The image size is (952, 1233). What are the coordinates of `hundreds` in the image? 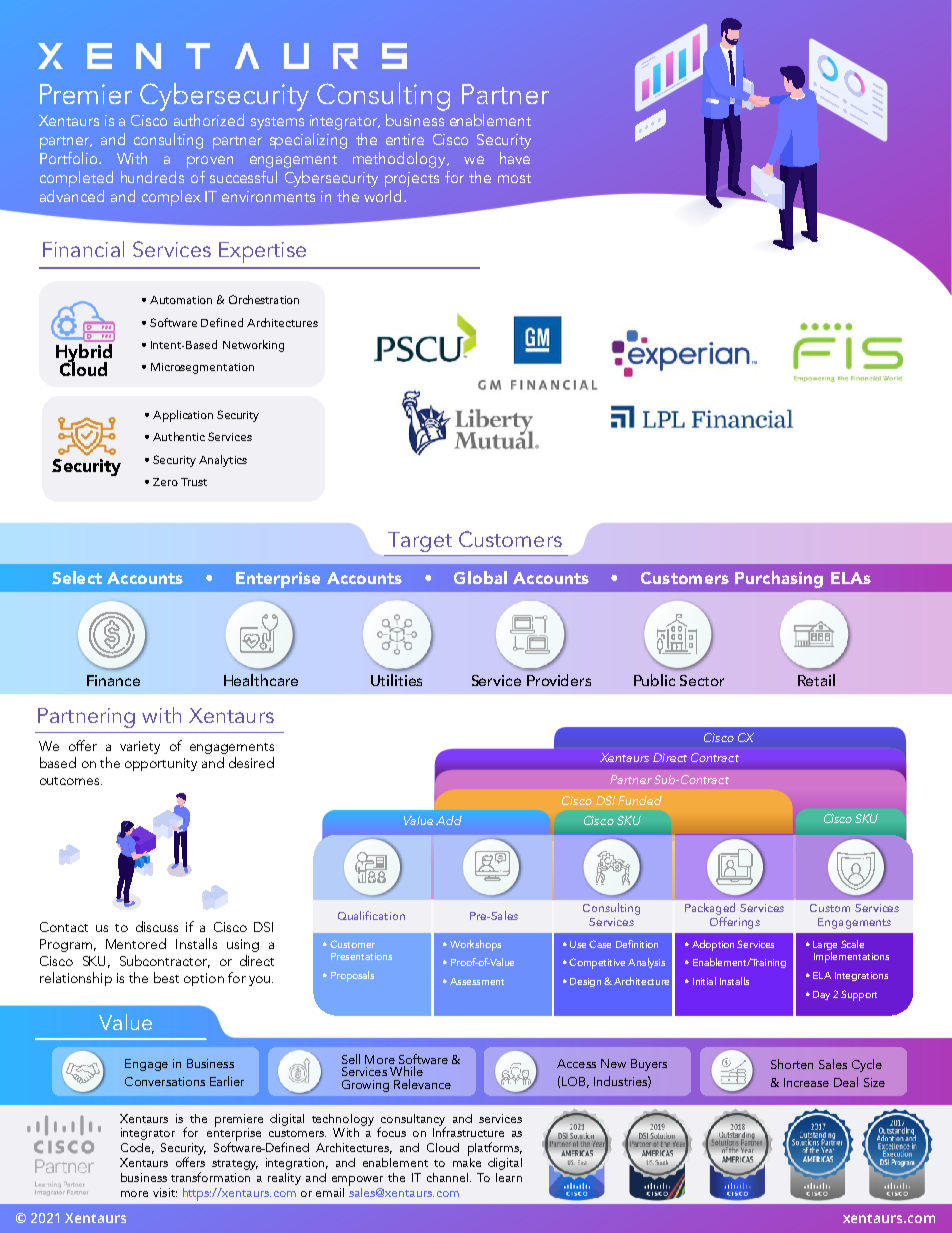 It's located at (152, 177).
